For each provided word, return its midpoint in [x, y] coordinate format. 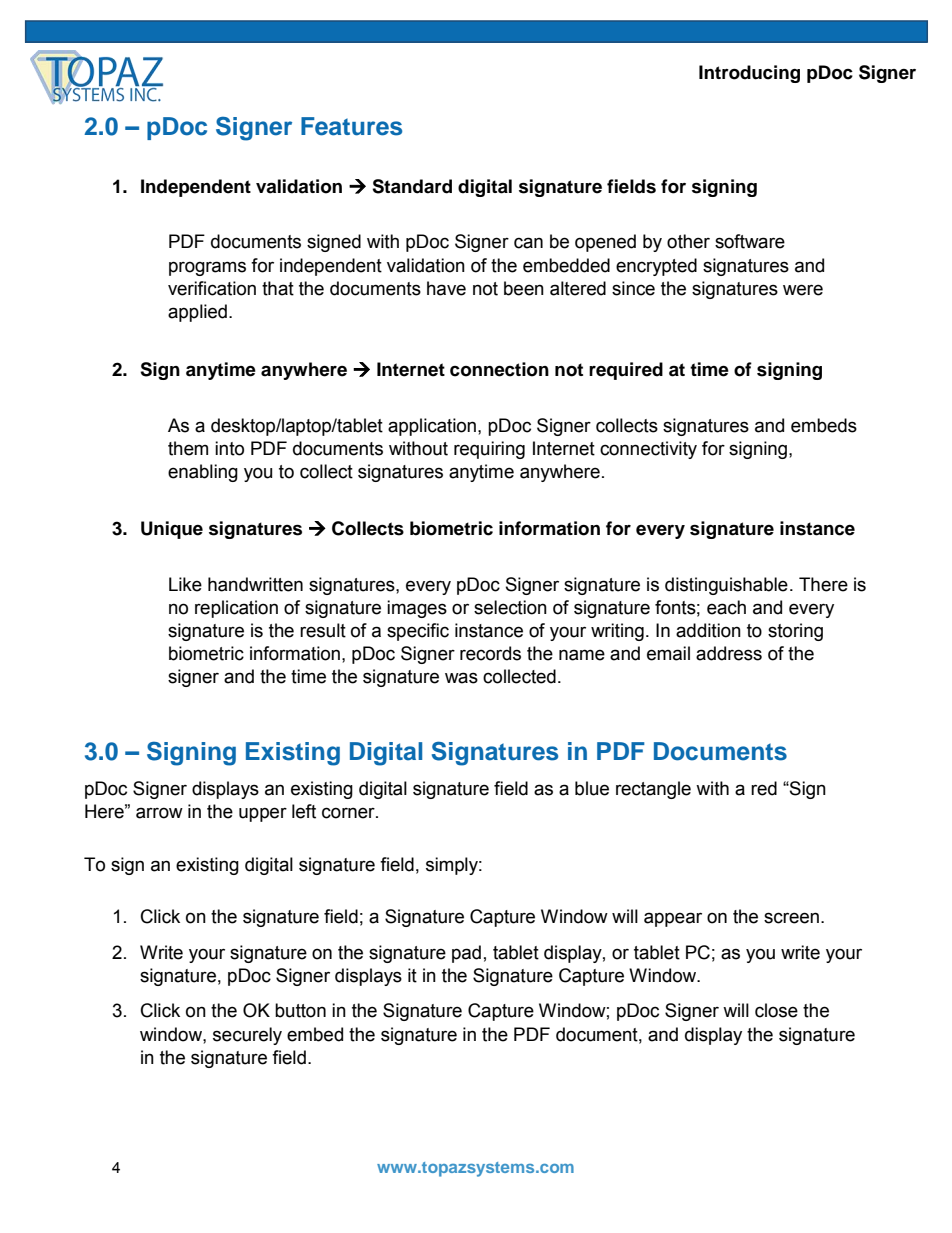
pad [466, 954]
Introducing [749, 74]
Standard [412, 186]
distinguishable [726, 586]
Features [351, 126]
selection [510, 607]
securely [247, 1036]
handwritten [255, 584]
